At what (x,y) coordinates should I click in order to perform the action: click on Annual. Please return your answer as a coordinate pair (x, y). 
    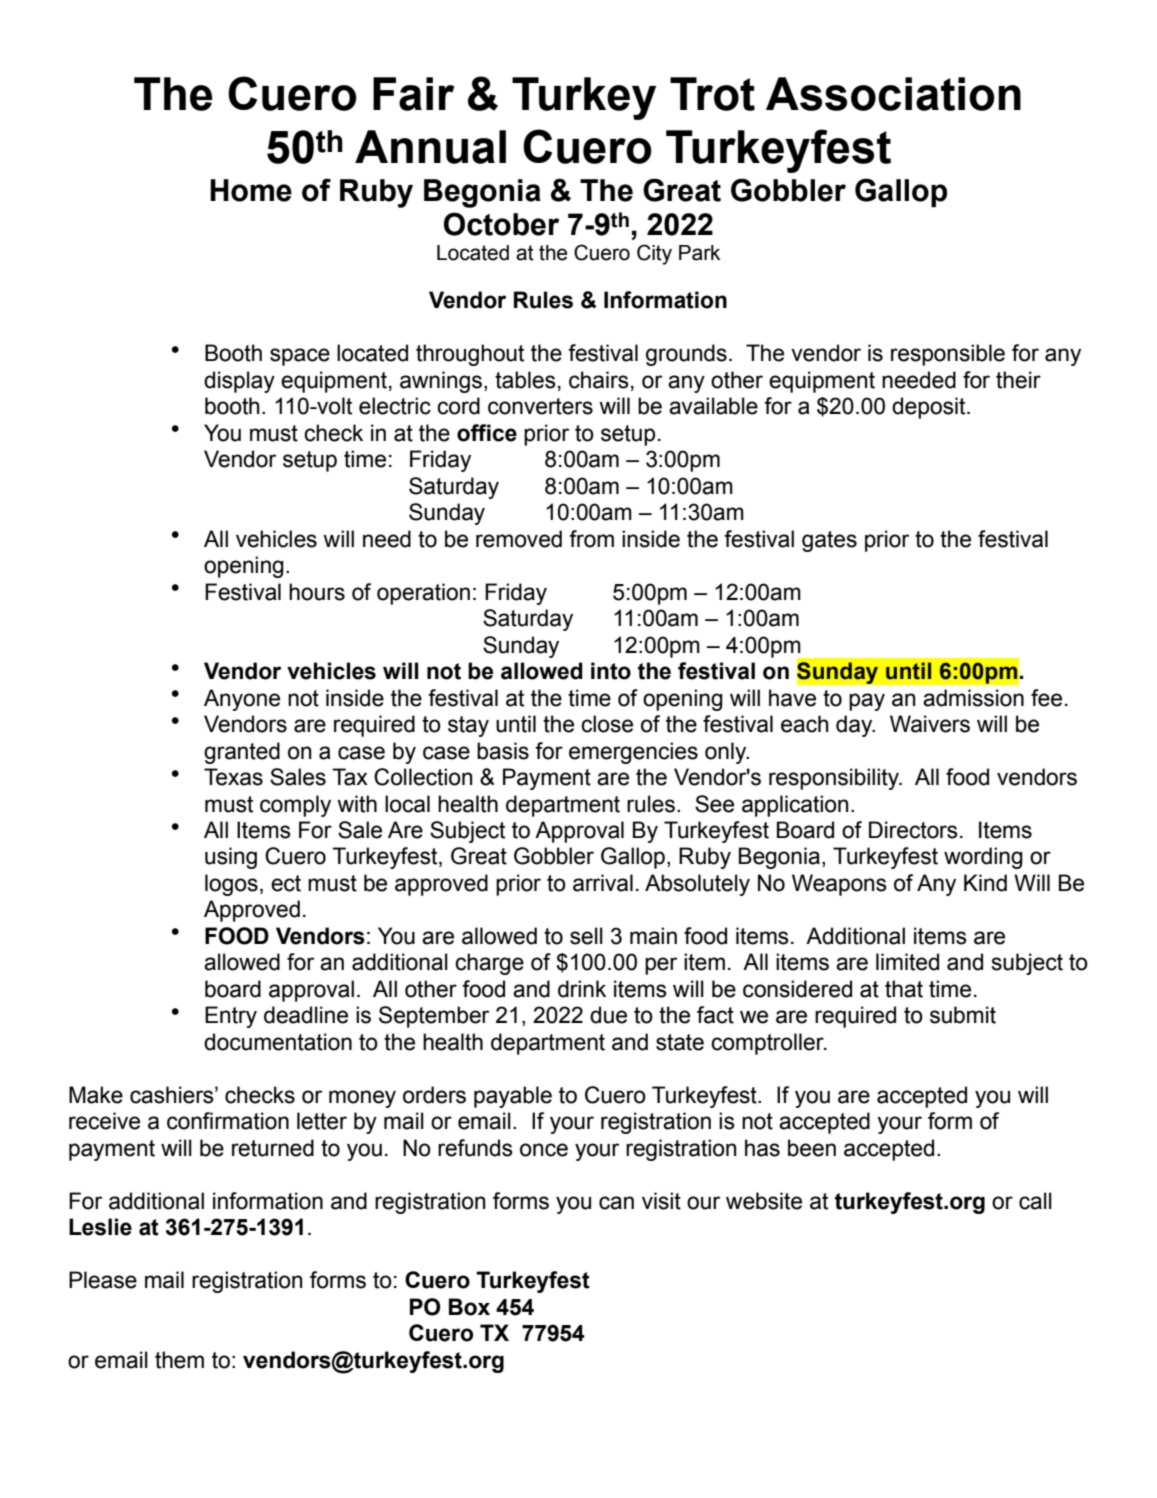
    Looking at the image, I should click on (430, 147).
